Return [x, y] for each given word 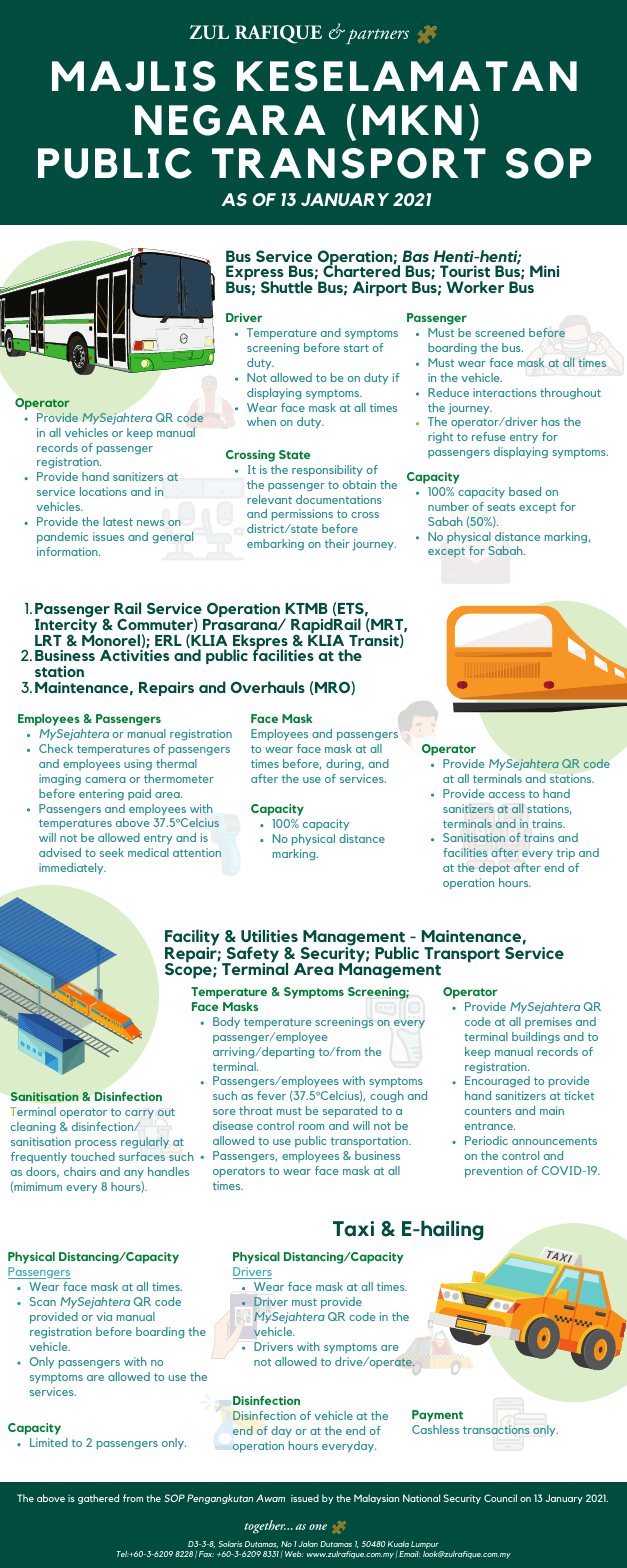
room [311, 1127]
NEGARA [230, 120]
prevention [494, 1172]
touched [93, 1156]
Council [500, 1498]
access [507, 795]
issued [305, 1498]
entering [101, 795]
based [525, 491]
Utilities [269, 936]
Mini [544, 271]
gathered [98, 1499]
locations [103, 491]
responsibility [327, 471]
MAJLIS [134, 76]
